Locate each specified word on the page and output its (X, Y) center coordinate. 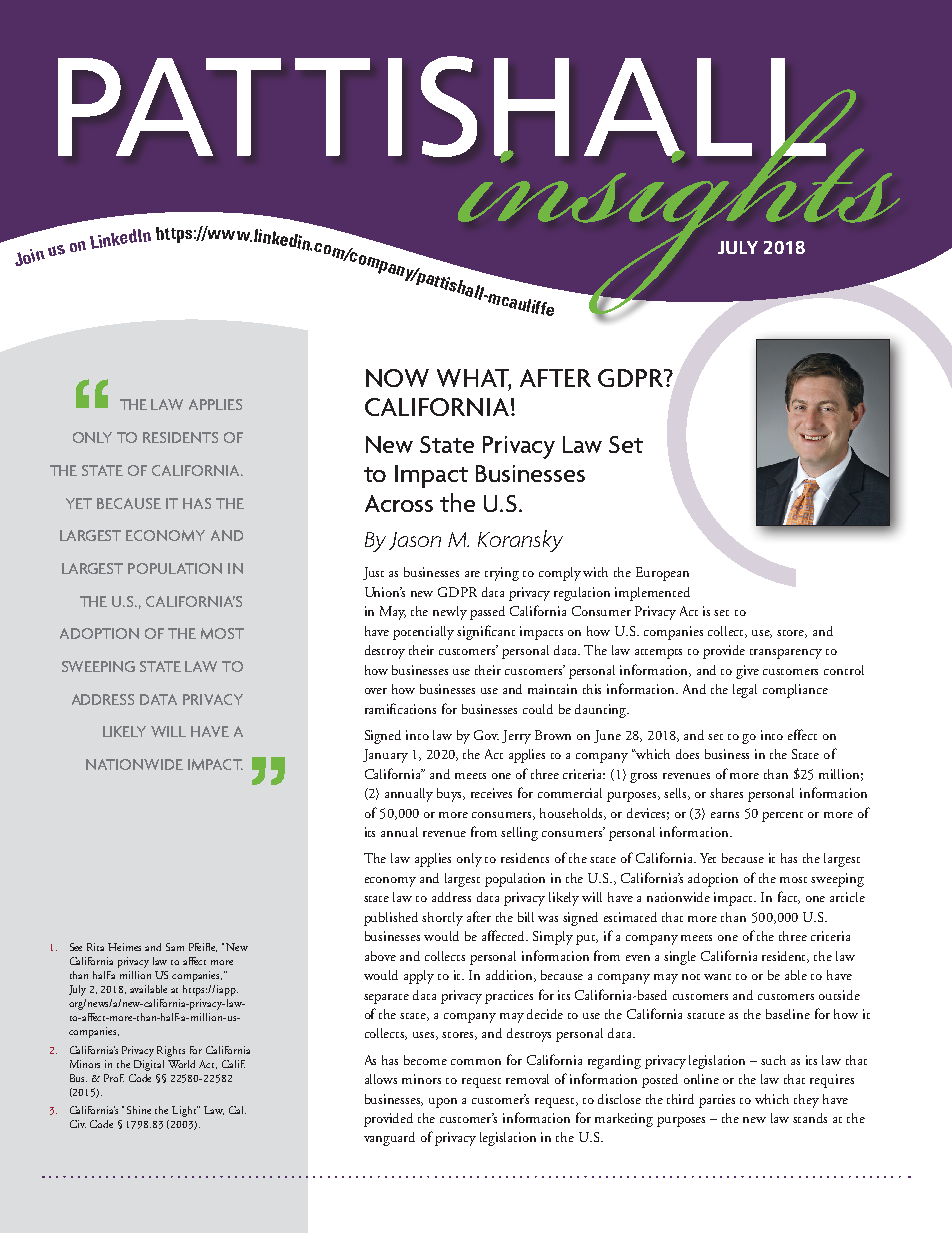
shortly (442, 919)
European (662, 574)
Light (185, 1111)
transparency (786, 654)
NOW (397, 378)
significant (486, 632)
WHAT (474, 379)
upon (443, 1103)
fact (789, 897)
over (376, 691)
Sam (175, 947)
